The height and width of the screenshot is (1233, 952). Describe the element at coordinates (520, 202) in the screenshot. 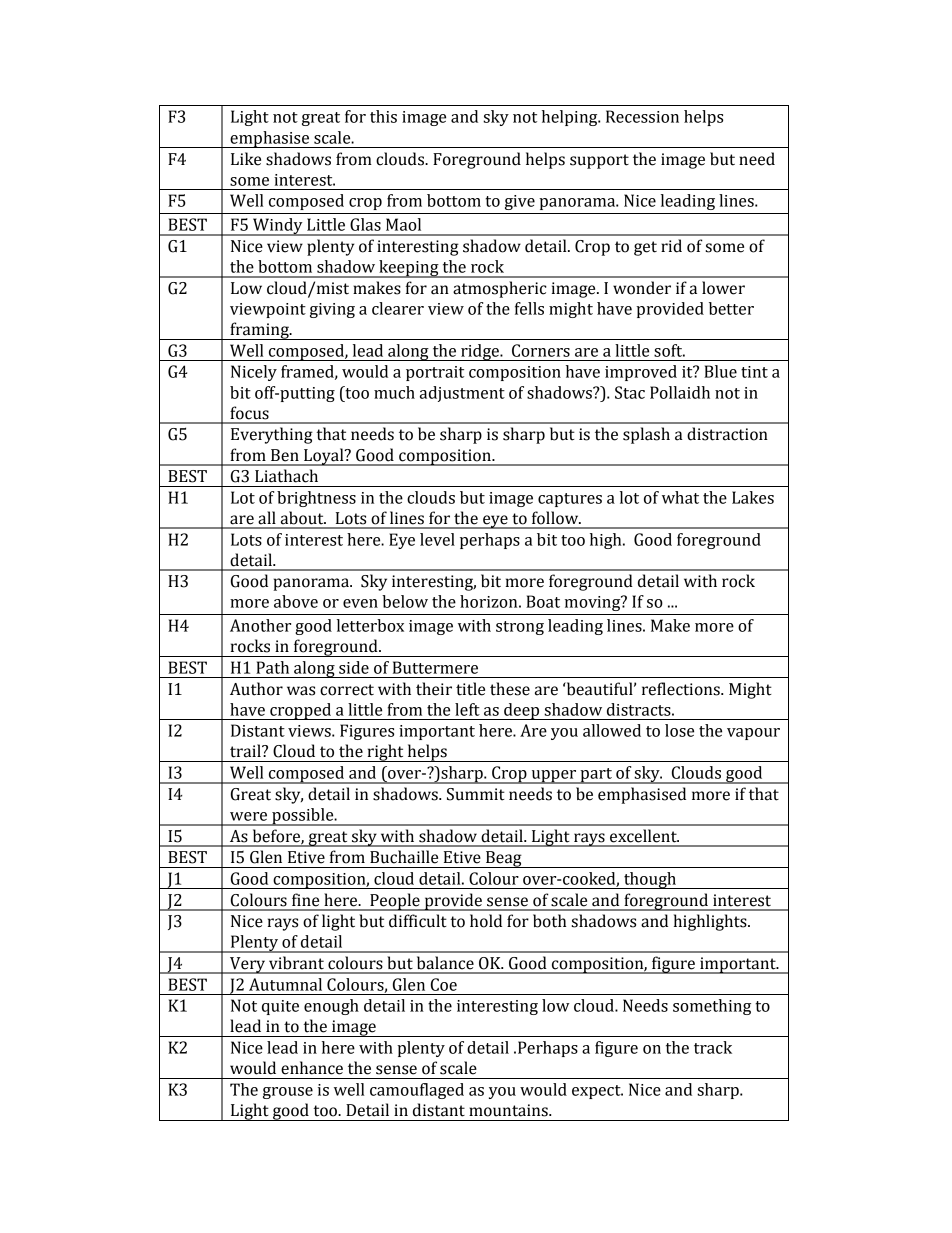

I see `give` at that location.
